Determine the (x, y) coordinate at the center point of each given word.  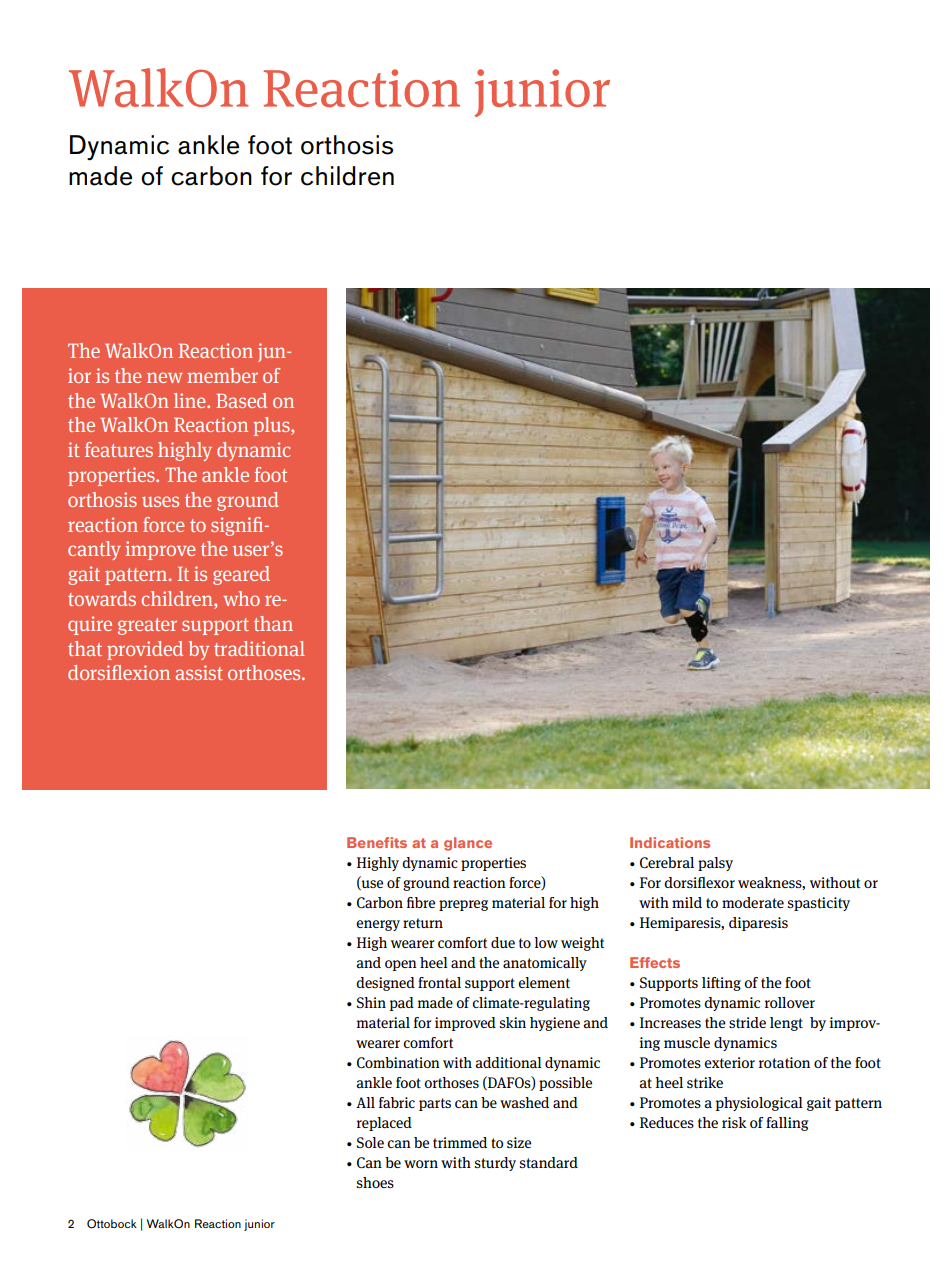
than (273, 623)
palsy (715, 864)
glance (468, 844)
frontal (439, 982)
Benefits (377, 842)
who (241, 598)
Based (241, 400)
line (191, 400)
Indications (670, 842)
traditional (259, 648)
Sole (370, 1142)
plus (272, 426)
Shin (371, 1002)
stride (747, 1022)
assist (199, 672)
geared (241, 575)
